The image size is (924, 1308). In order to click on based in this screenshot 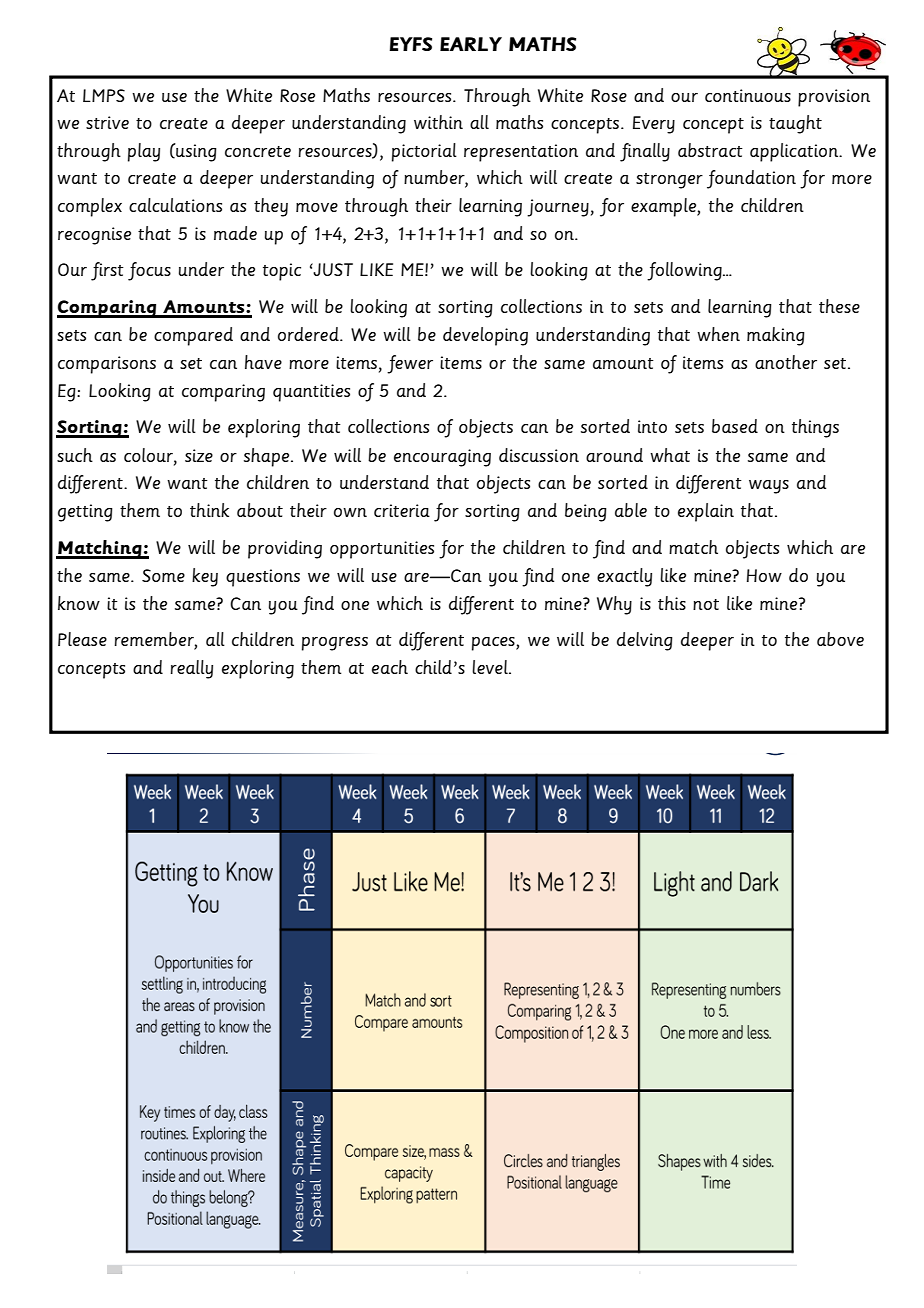, I will do `click(735, 426)`.
